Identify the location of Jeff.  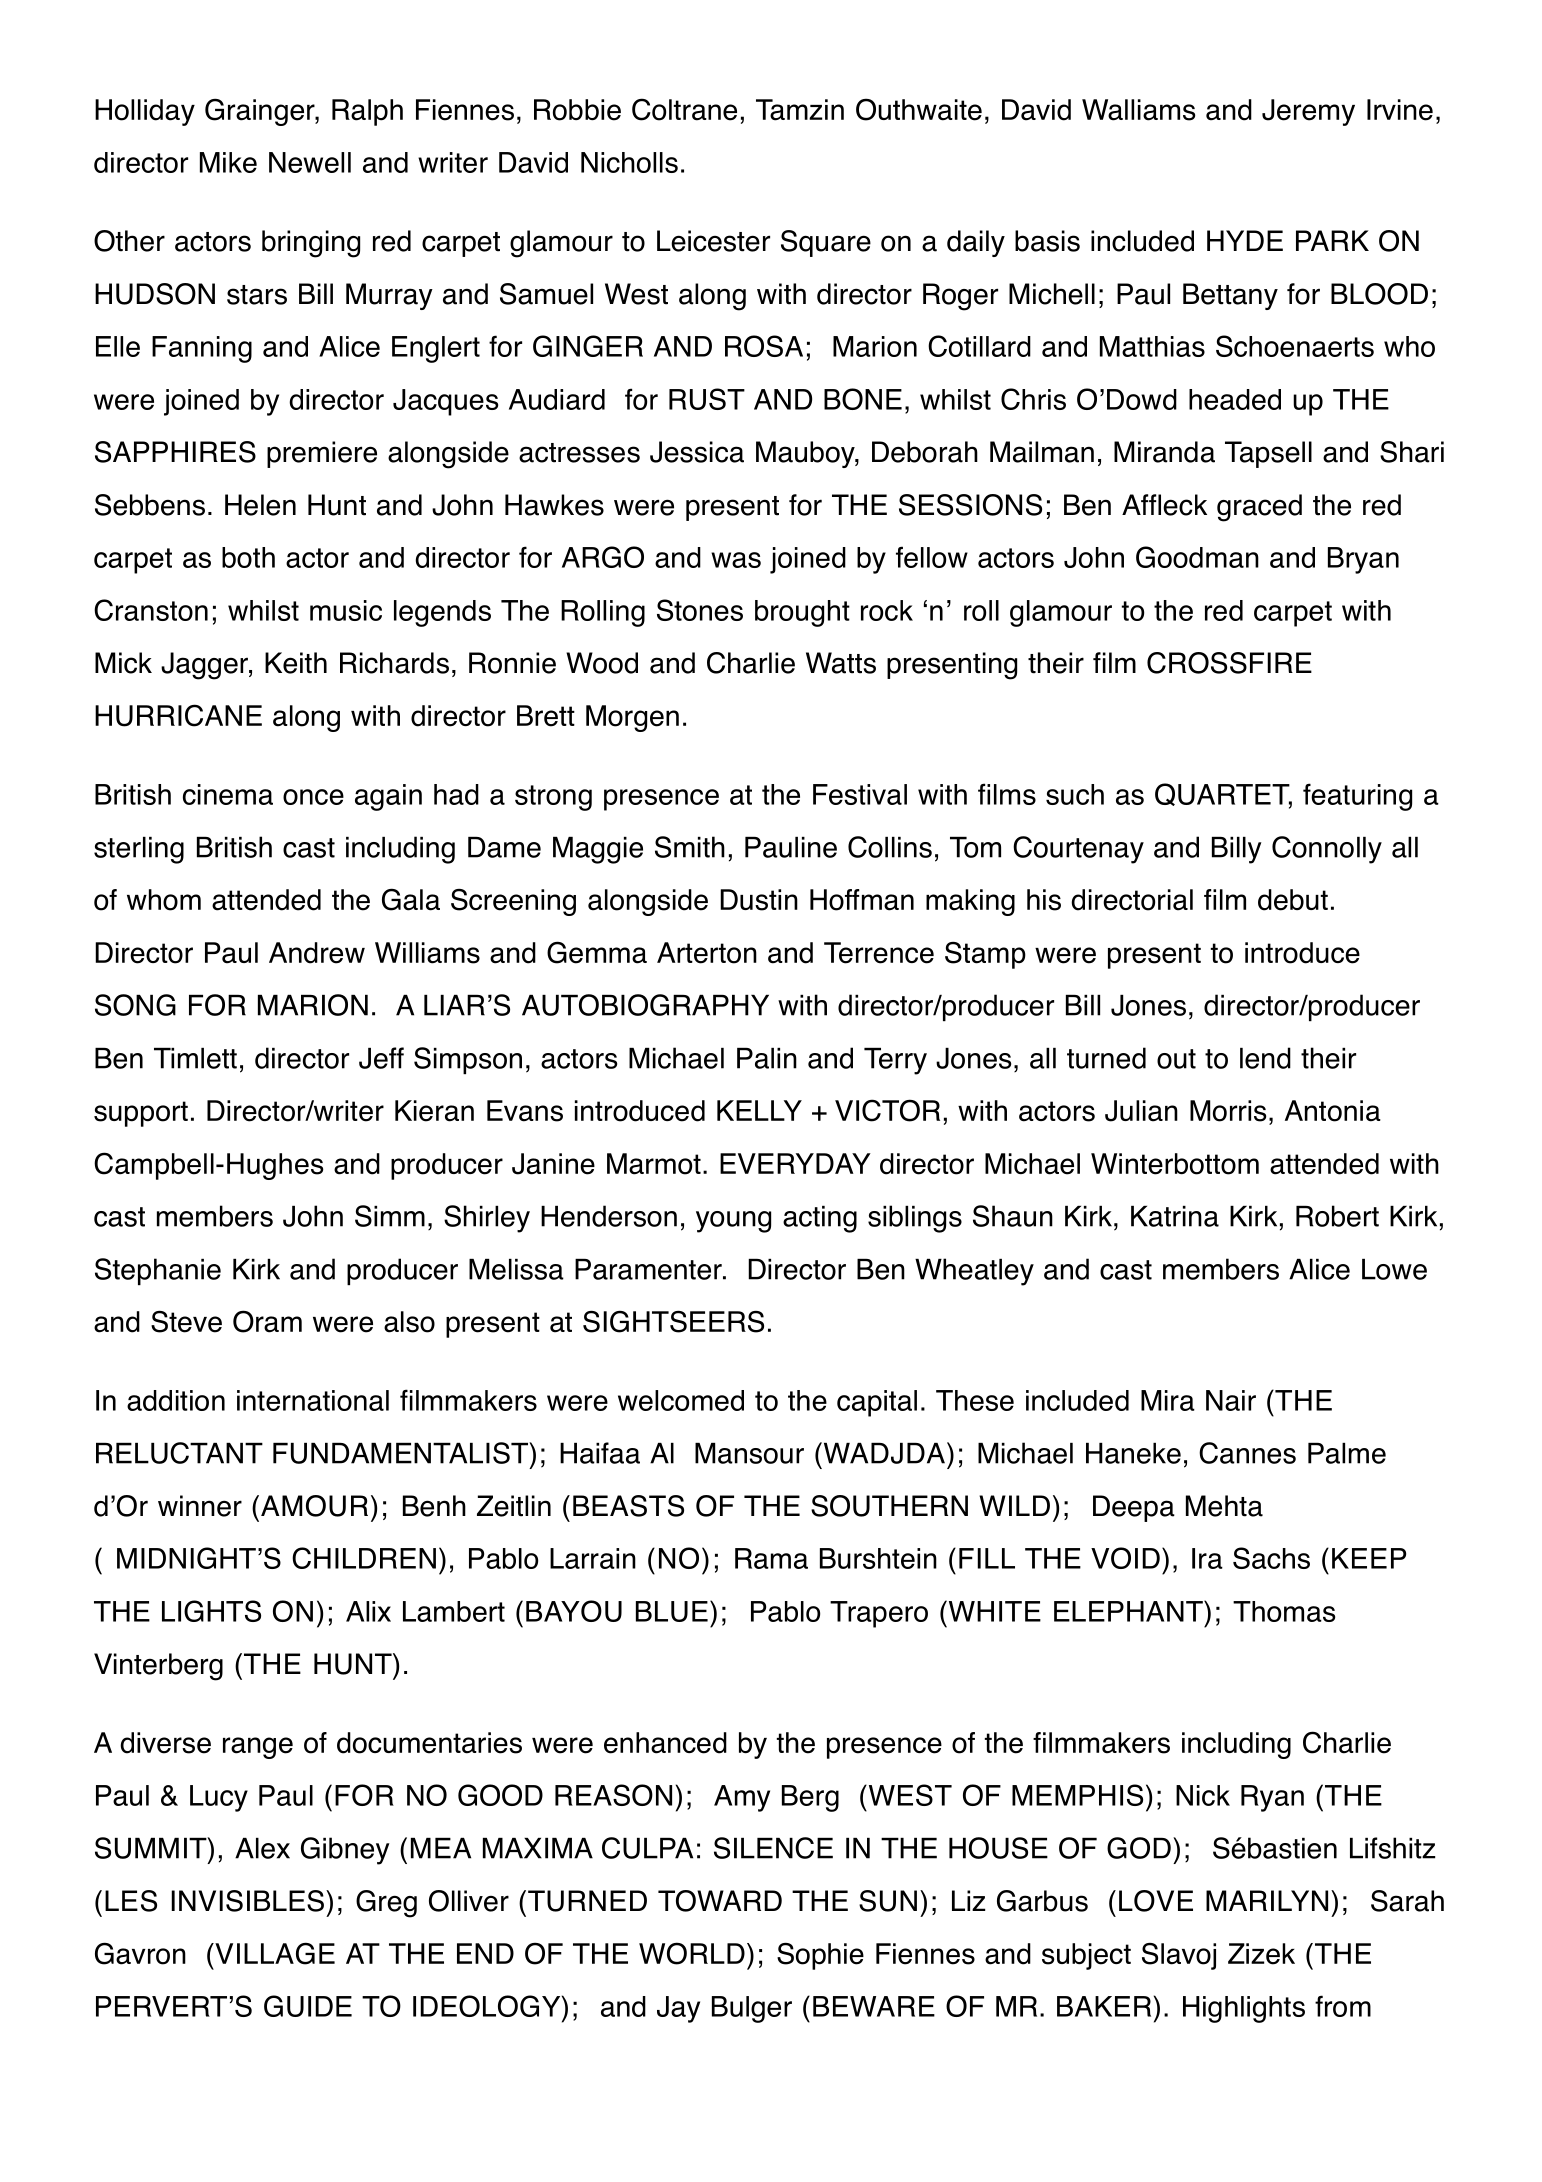
(381, 1058).
